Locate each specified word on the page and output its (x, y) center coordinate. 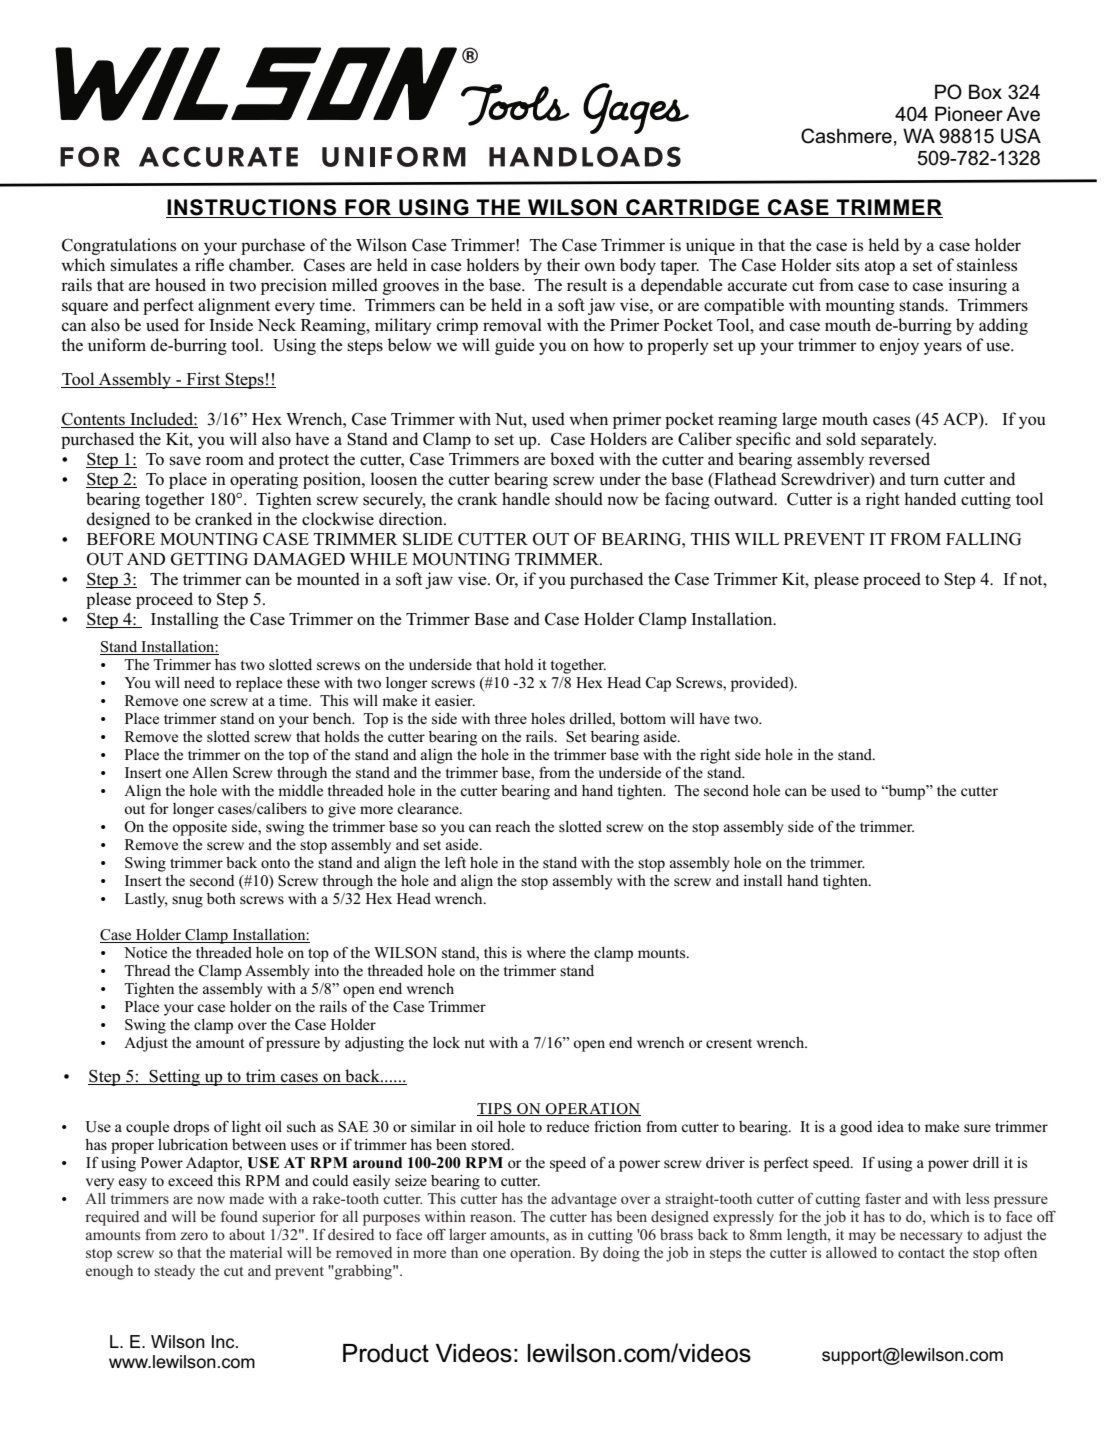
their (563, 264)
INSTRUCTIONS (252, 208)
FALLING (983, 539)
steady (174, 1272)
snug (187, 902)
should (579, 499)
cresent (729, 1043)
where (546, 952)
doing (621, 1254)
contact (921, 1253)
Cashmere (846, 136)
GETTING (209, 559)
